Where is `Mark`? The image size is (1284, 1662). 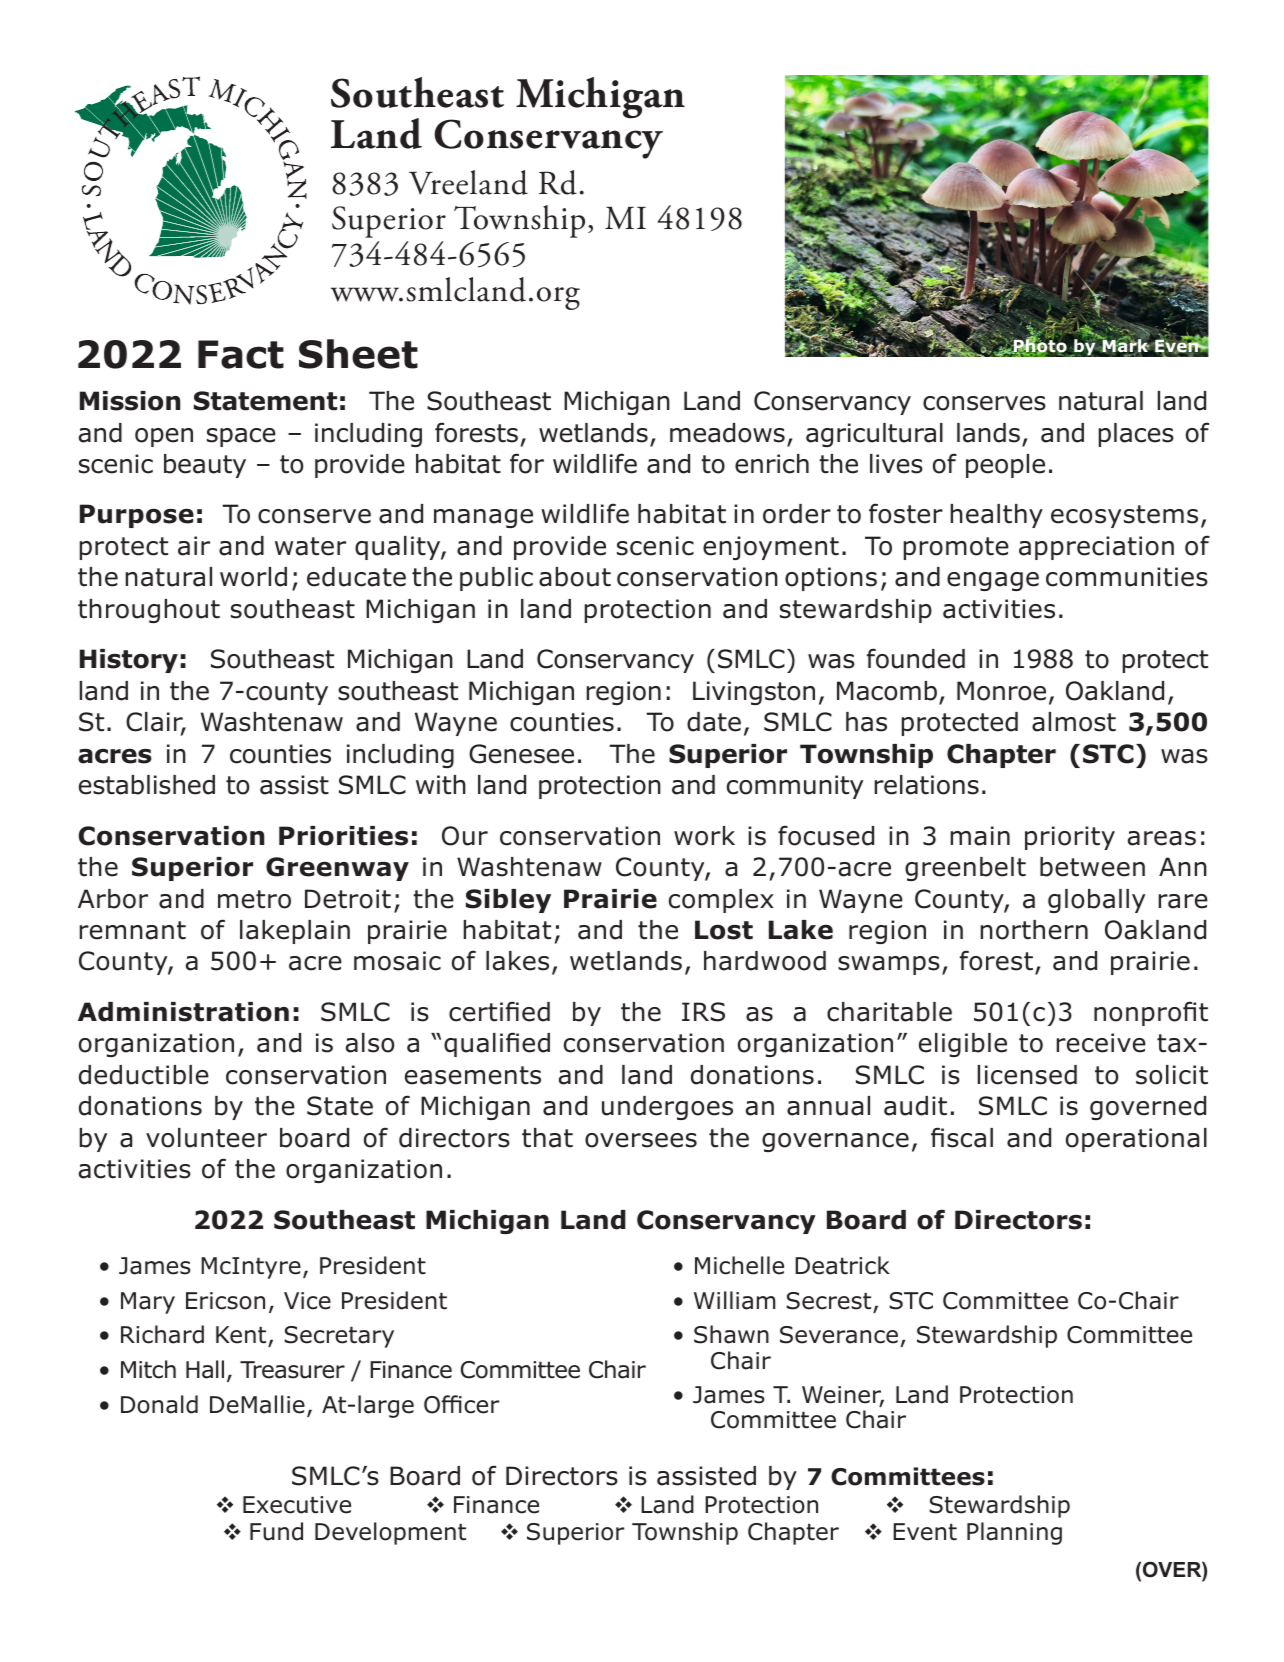 Mark is located at coordinates (1125, 346).
